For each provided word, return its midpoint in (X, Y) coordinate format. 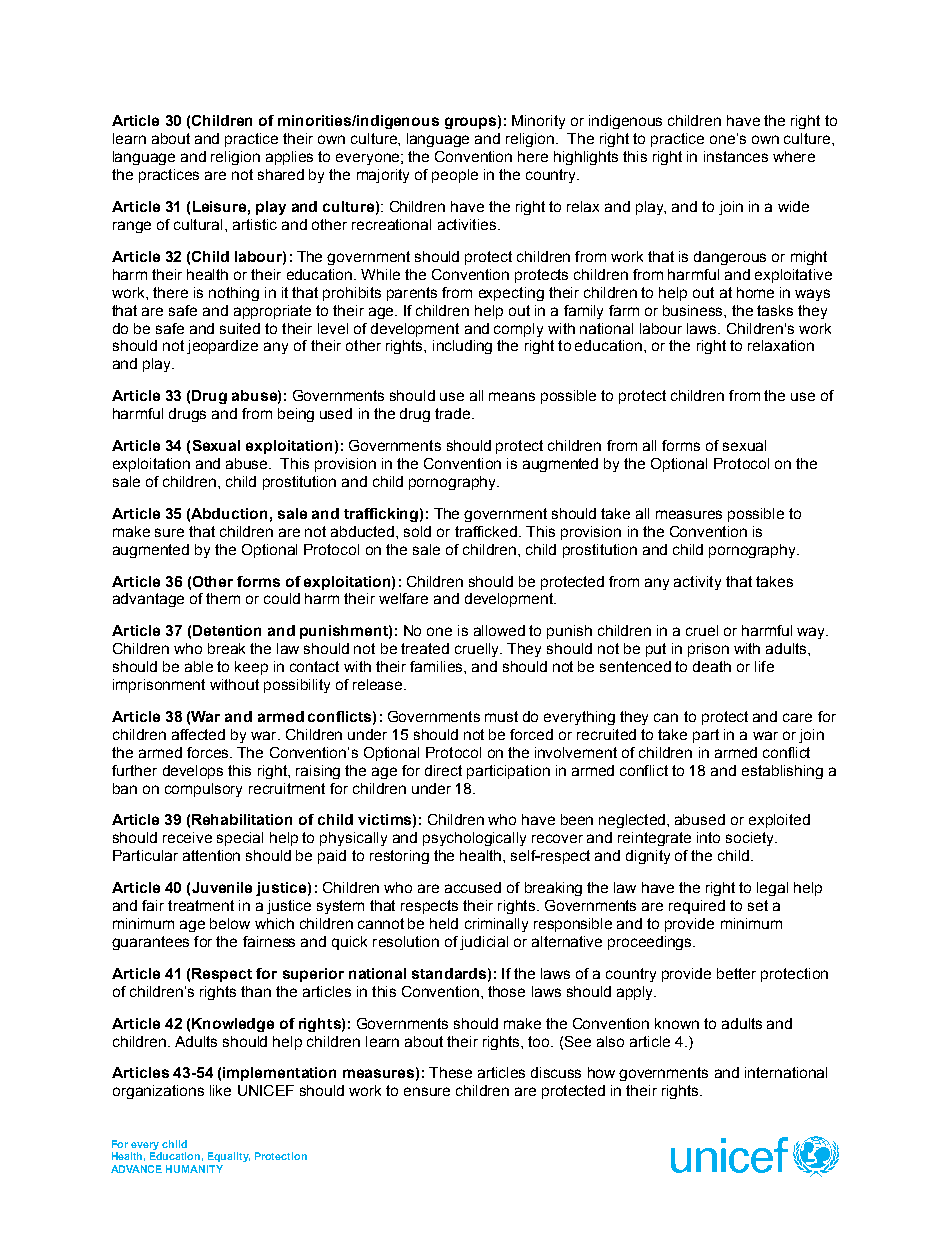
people (455, 176)
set (758, 905)
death (712, 666)
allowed (499, 630)
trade (454, 413)
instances (736, 156)
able (199, 666)
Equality (229, 1157)
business (694, 310)
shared (281, 174)
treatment (201, 905)
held (444, 923)
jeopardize (222, 347)
